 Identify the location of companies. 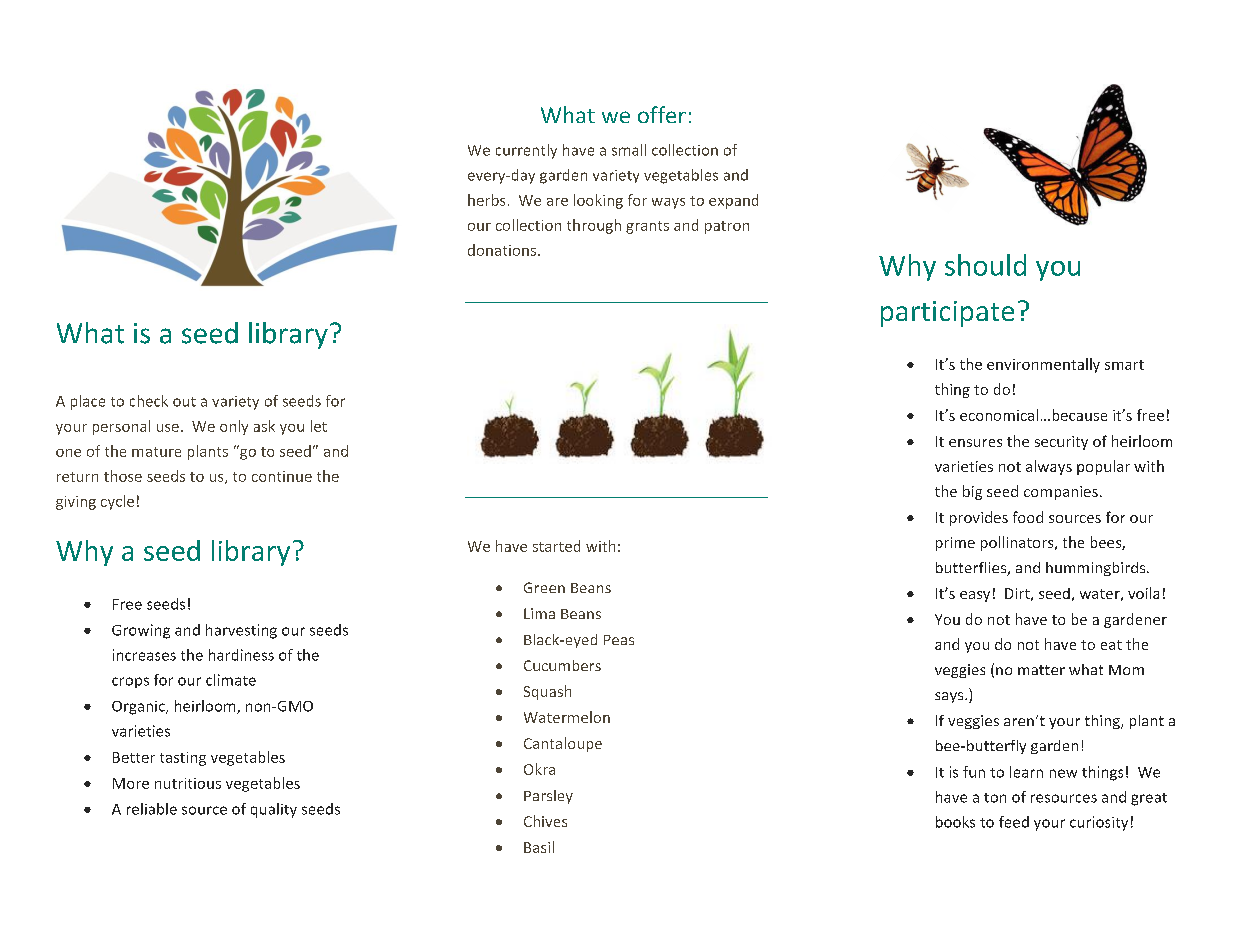
(1061, 493).
